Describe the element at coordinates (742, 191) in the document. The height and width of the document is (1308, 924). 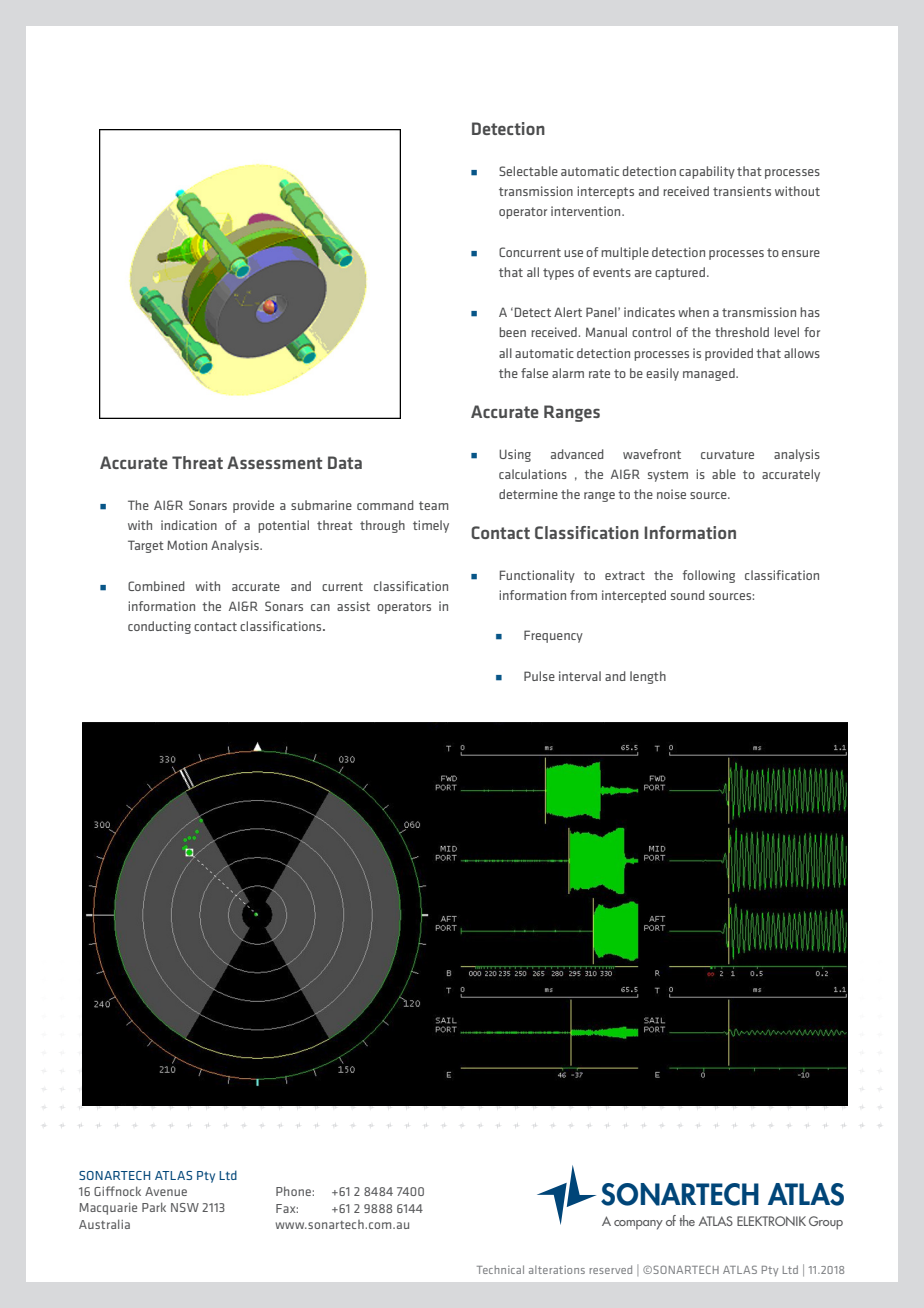
I see `transients` at that location.
